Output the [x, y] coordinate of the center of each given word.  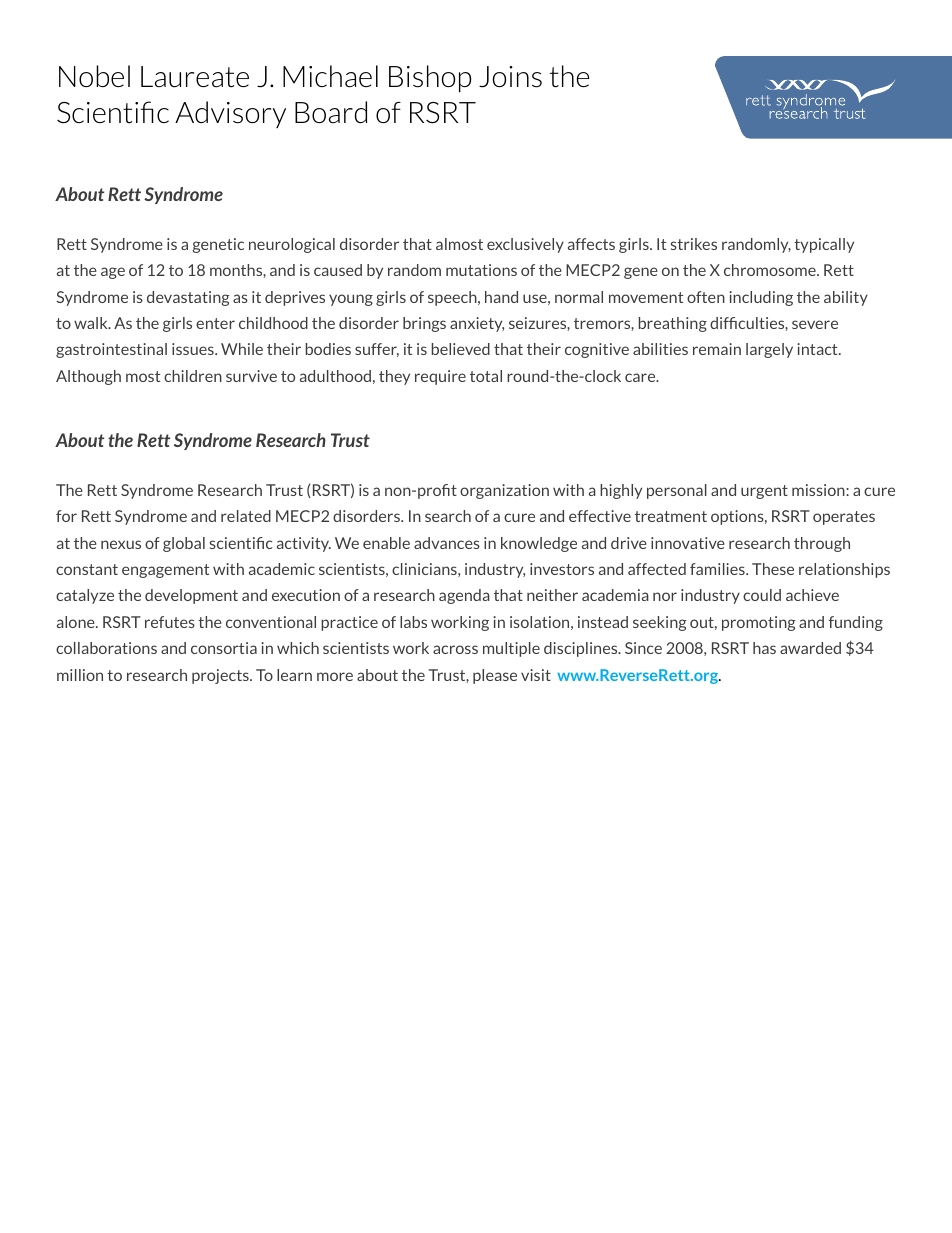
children [193, 376]
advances [447, 543]
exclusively [525, 245]
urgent [764, 492]
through [822, 544]
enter [215, 323]
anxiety [477, 324]
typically [824, 245]
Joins [510, 77]
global [184, 544]
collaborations [106, 648]
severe [815, 324]
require [440, 377]
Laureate [195, 77]
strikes [694, 244]
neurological [292, 245]
